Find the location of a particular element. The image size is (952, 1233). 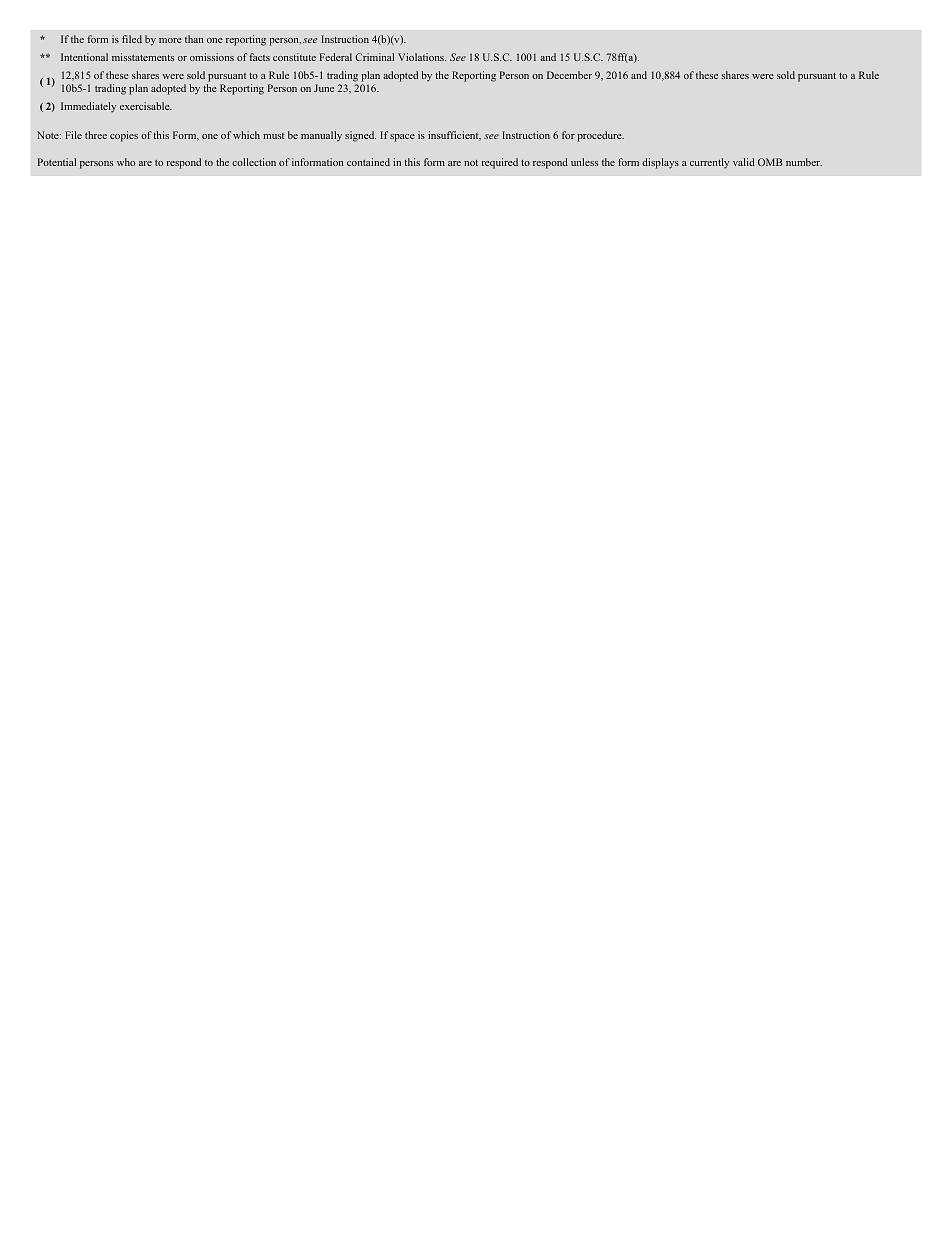

Criminal is located at coordinates (374, 57).
